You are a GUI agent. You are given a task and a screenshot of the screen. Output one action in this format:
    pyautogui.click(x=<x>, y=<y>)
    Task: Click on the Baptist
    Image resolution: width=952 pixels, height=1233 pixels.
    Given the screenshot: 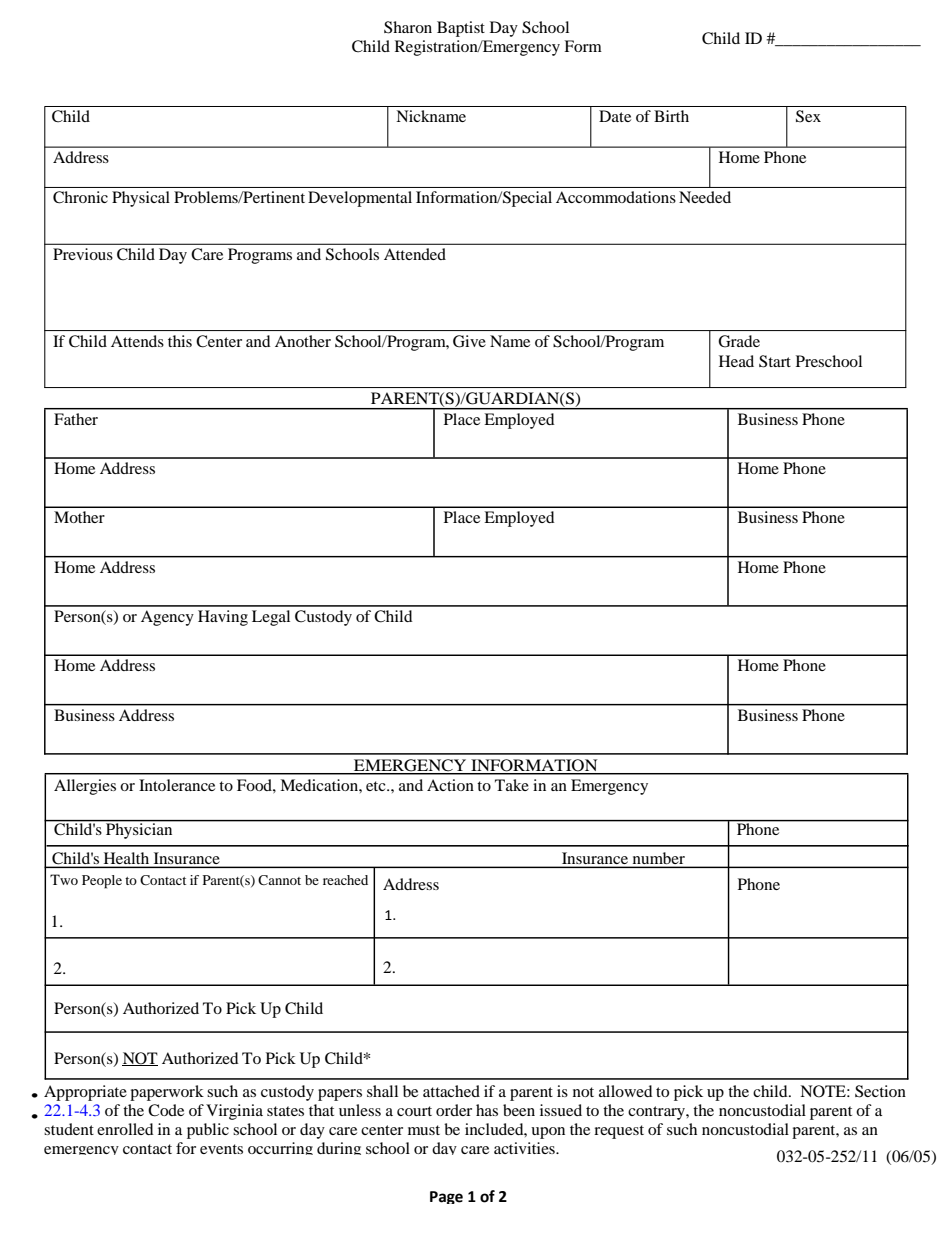 What is the action you would take?
    pyautogui.click(x=461, y=29)
